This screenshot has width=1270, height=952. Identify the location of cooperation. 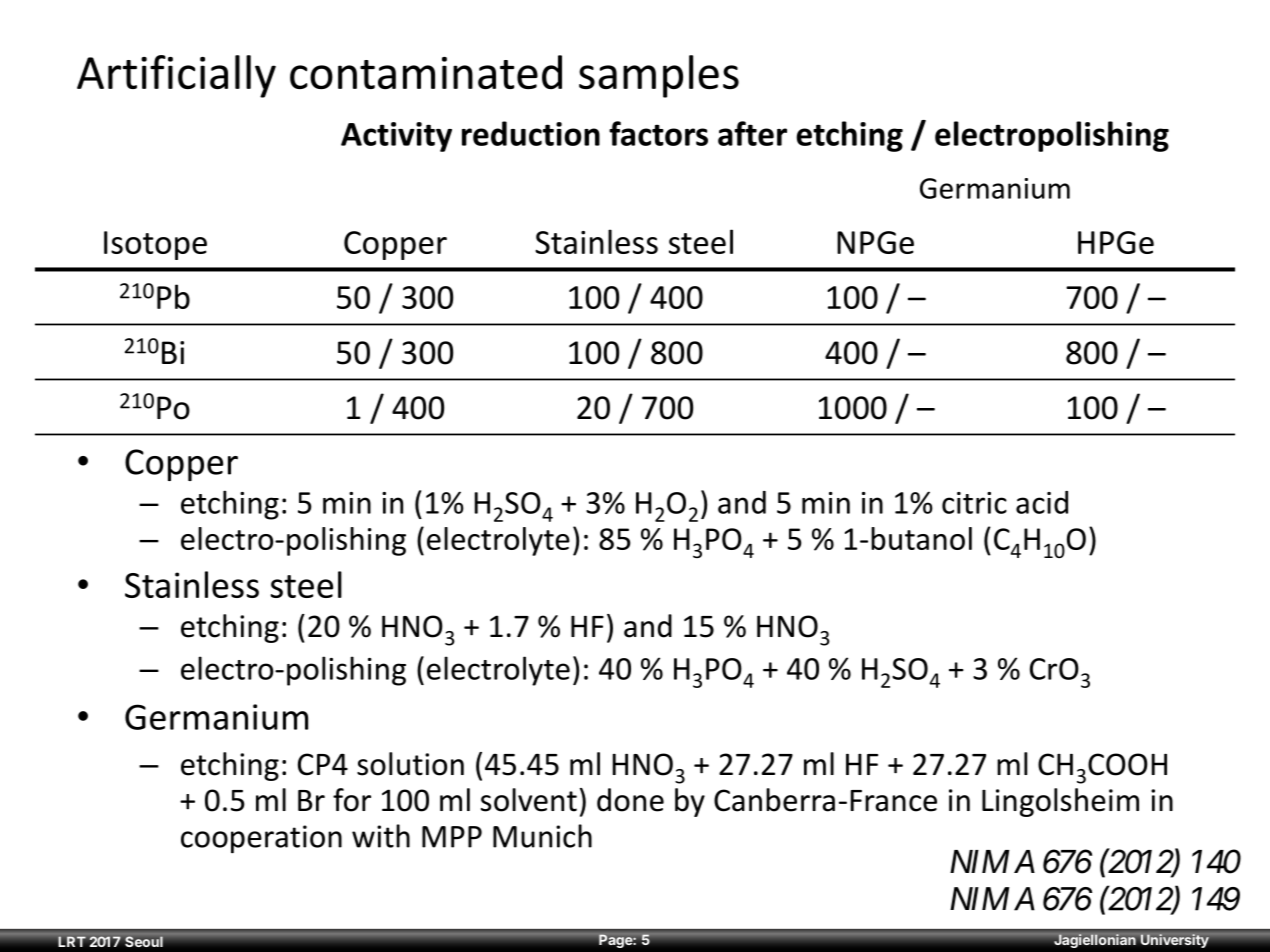
(261, 839).
